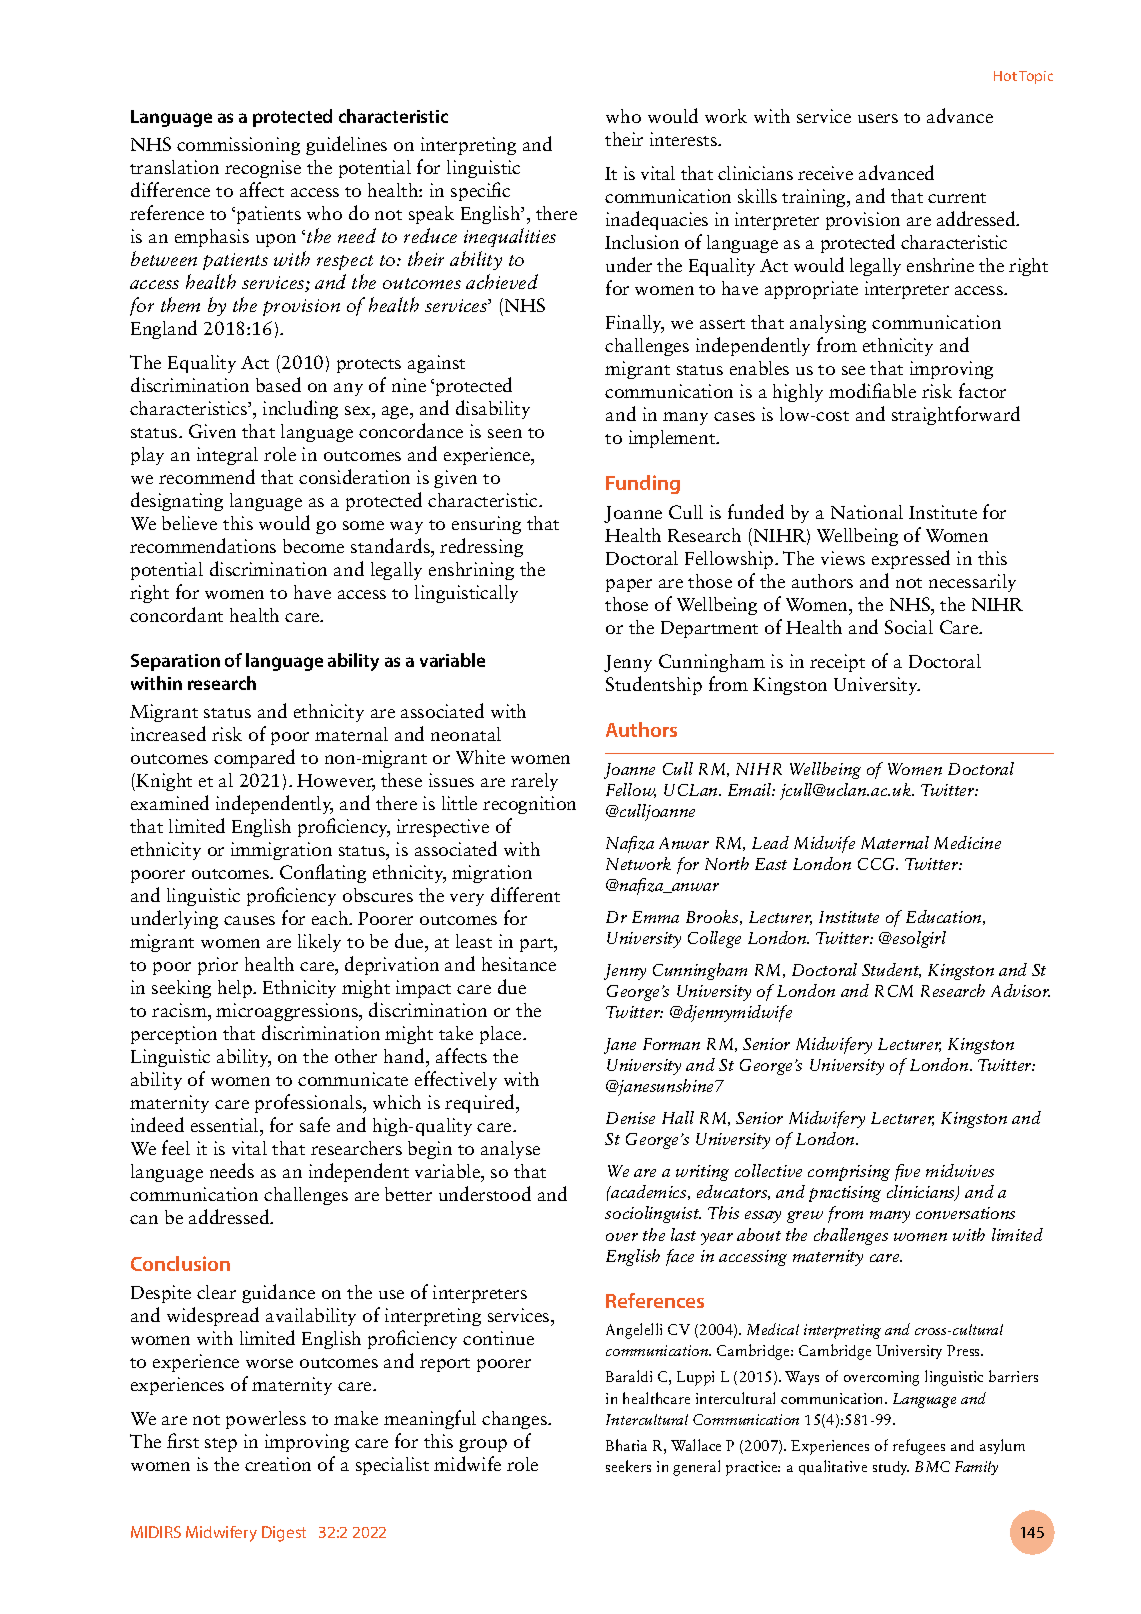 This screenshot has width=1141, height=1614. I want to click on users, so click(878, 118).
